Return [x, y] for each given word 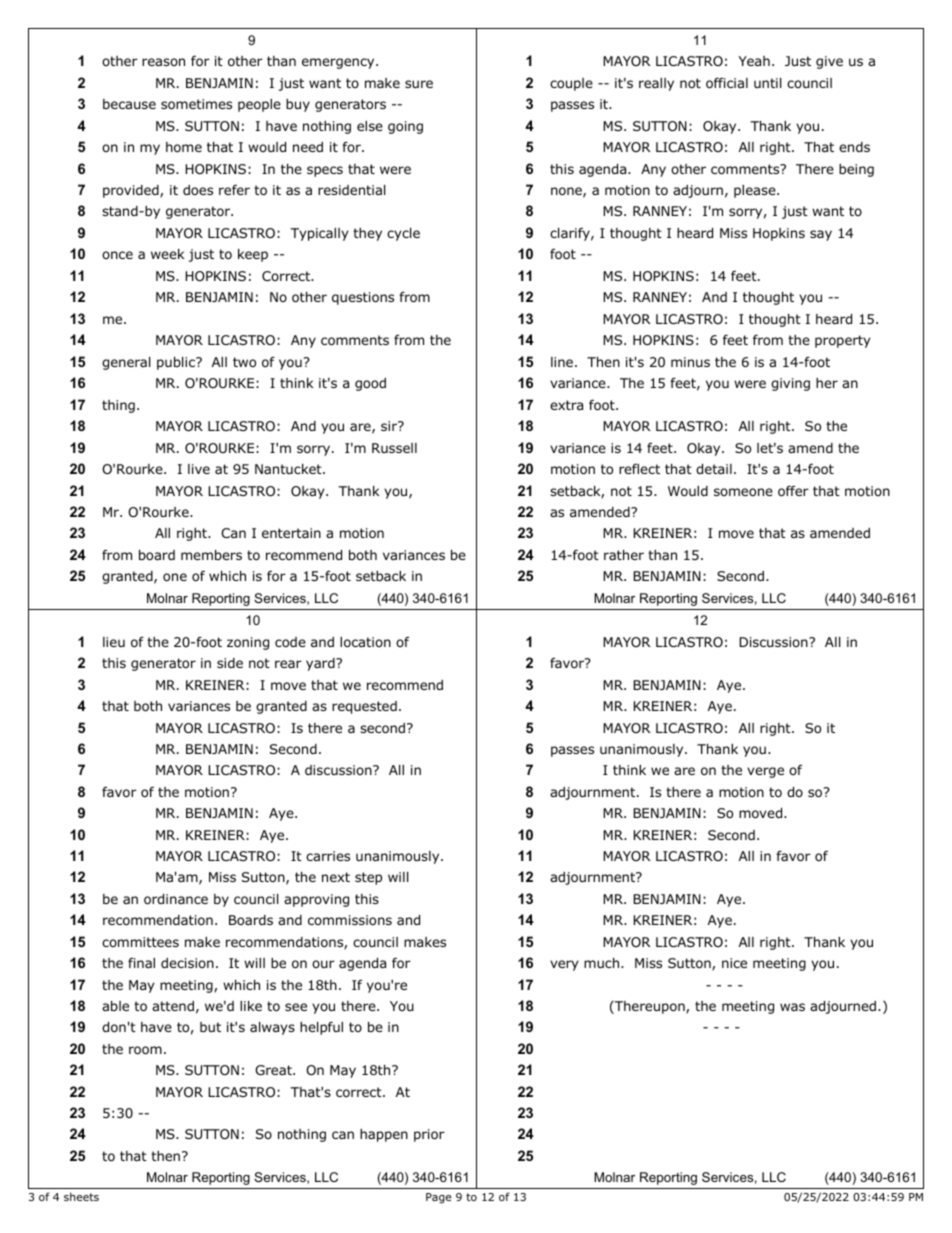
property [842, 341]
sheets [81, 1196]
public [177, 363]
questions [363, 298]
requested [364, 707]
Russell [394, 448]
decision [187, 963]
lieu [114, 642]
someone [743, 492]
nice [734, 963]
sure [419, 84]
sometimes [196, 104]
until [767, 83]
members [211, 555]
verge [765, 772]
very [564, 965]
